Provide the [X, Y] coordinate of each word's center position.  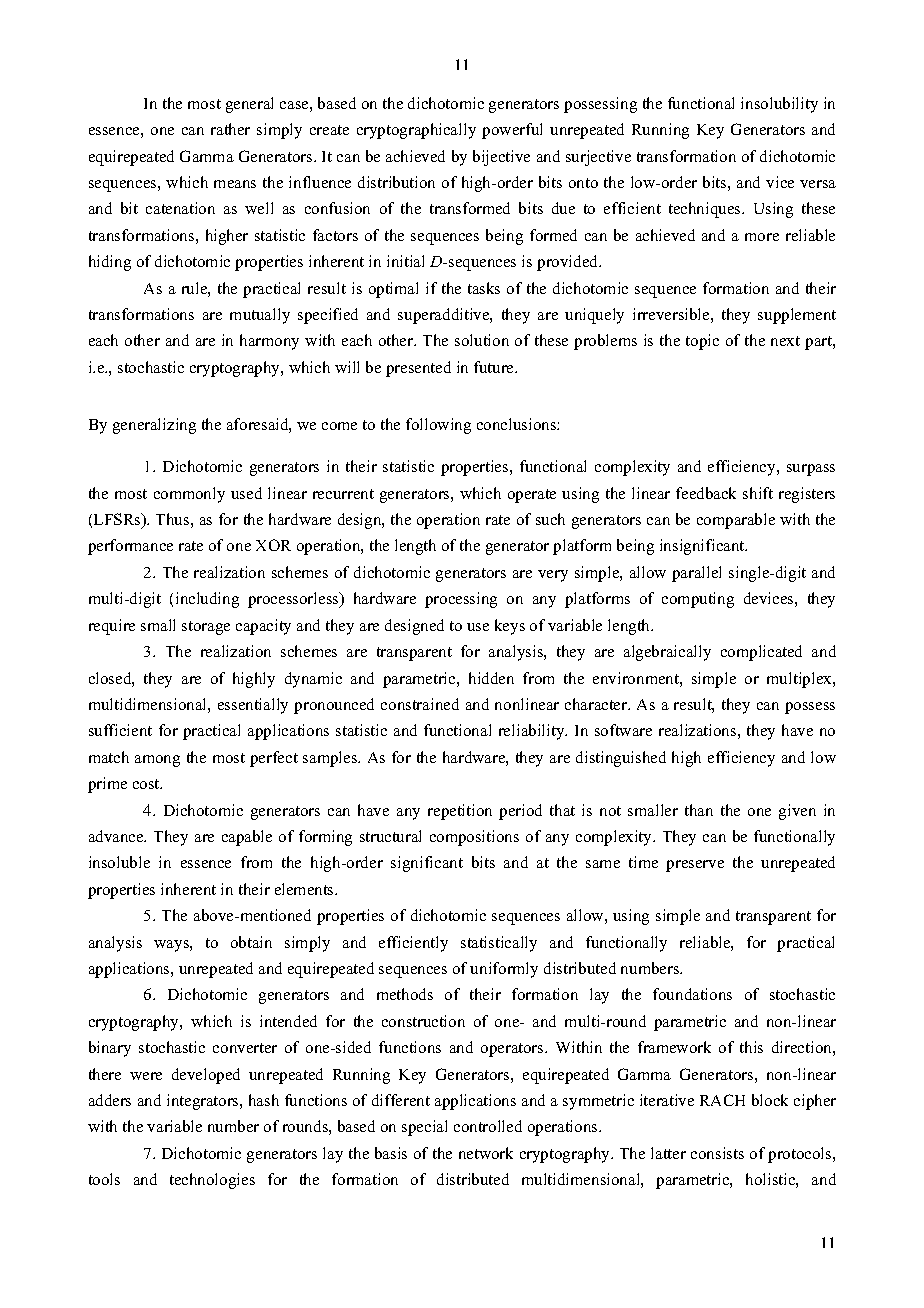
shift [758, 493]
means [235, 184]
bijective [501, 158]
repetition [460, 812]
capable [247, 838]
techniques [706, 210]
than [699, 810]
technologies [212, 1181]
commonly [189, 495]
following [438, 426]
